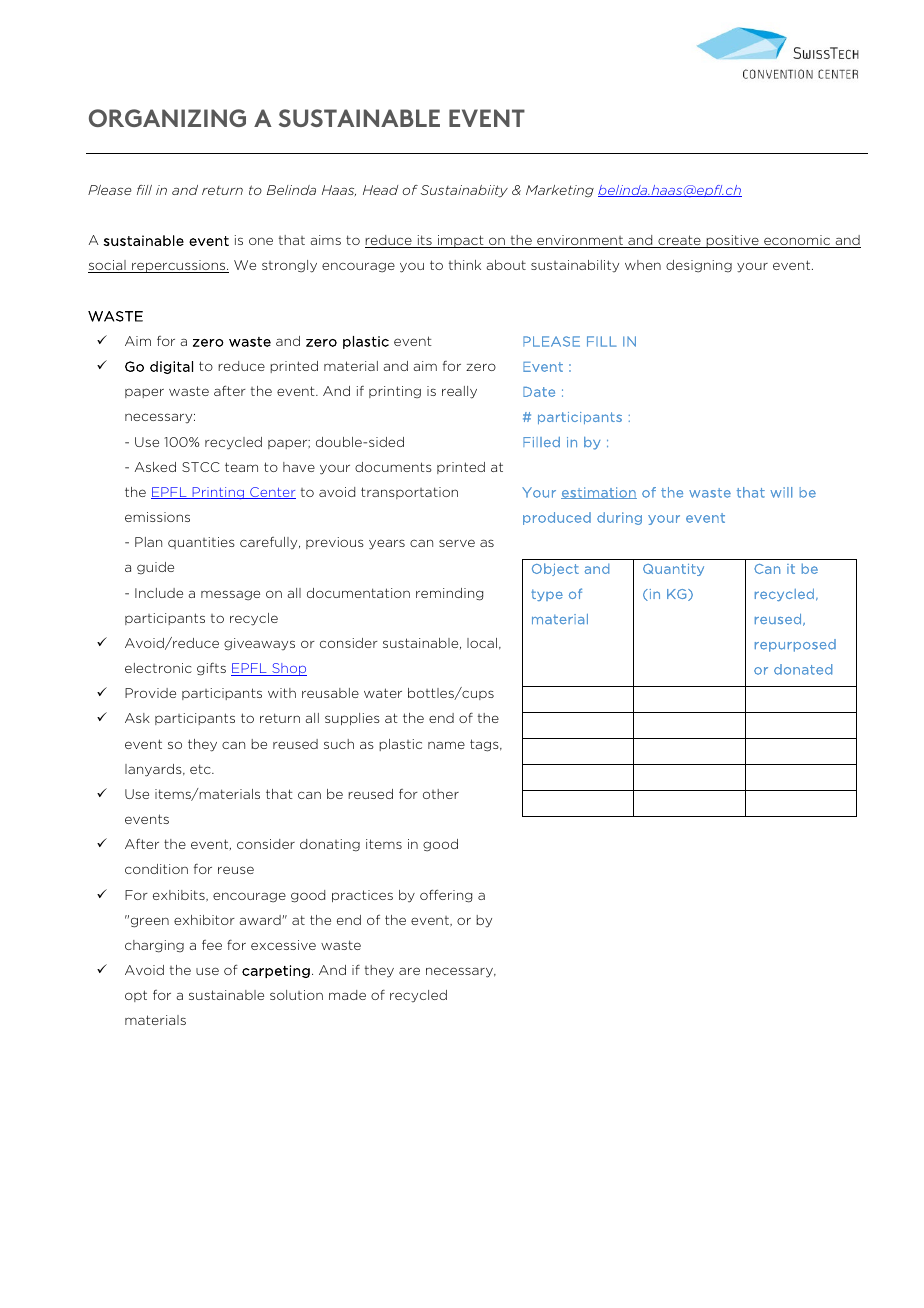 This screenshot has height=1308, width=924. Describe the element at coordinates (380, 190) in the screenshot. I see `Head` at that location.
